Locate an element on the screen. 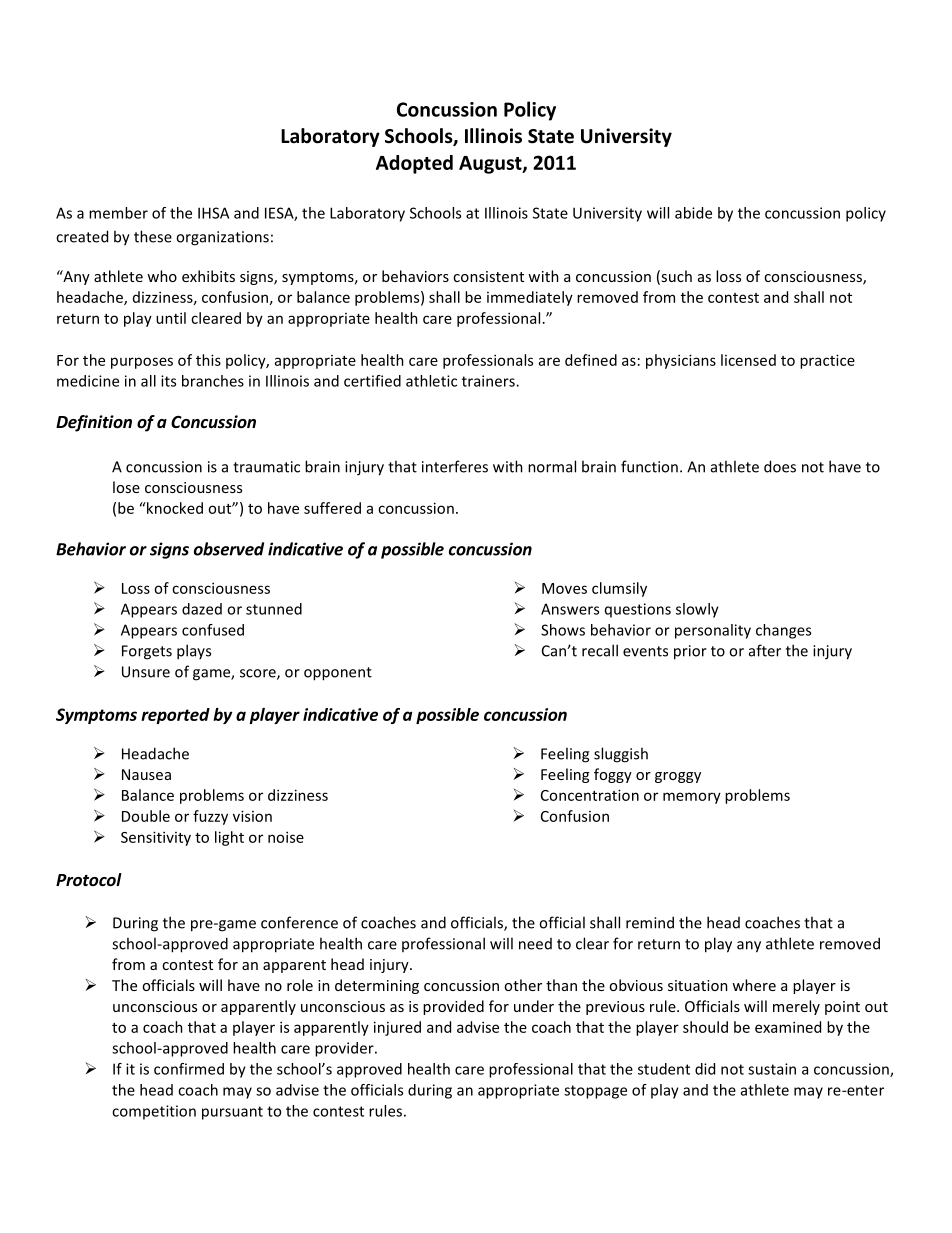 The width and height of the screenshot is (952, 1233). Forgets is located at coordinates (147, 652).
